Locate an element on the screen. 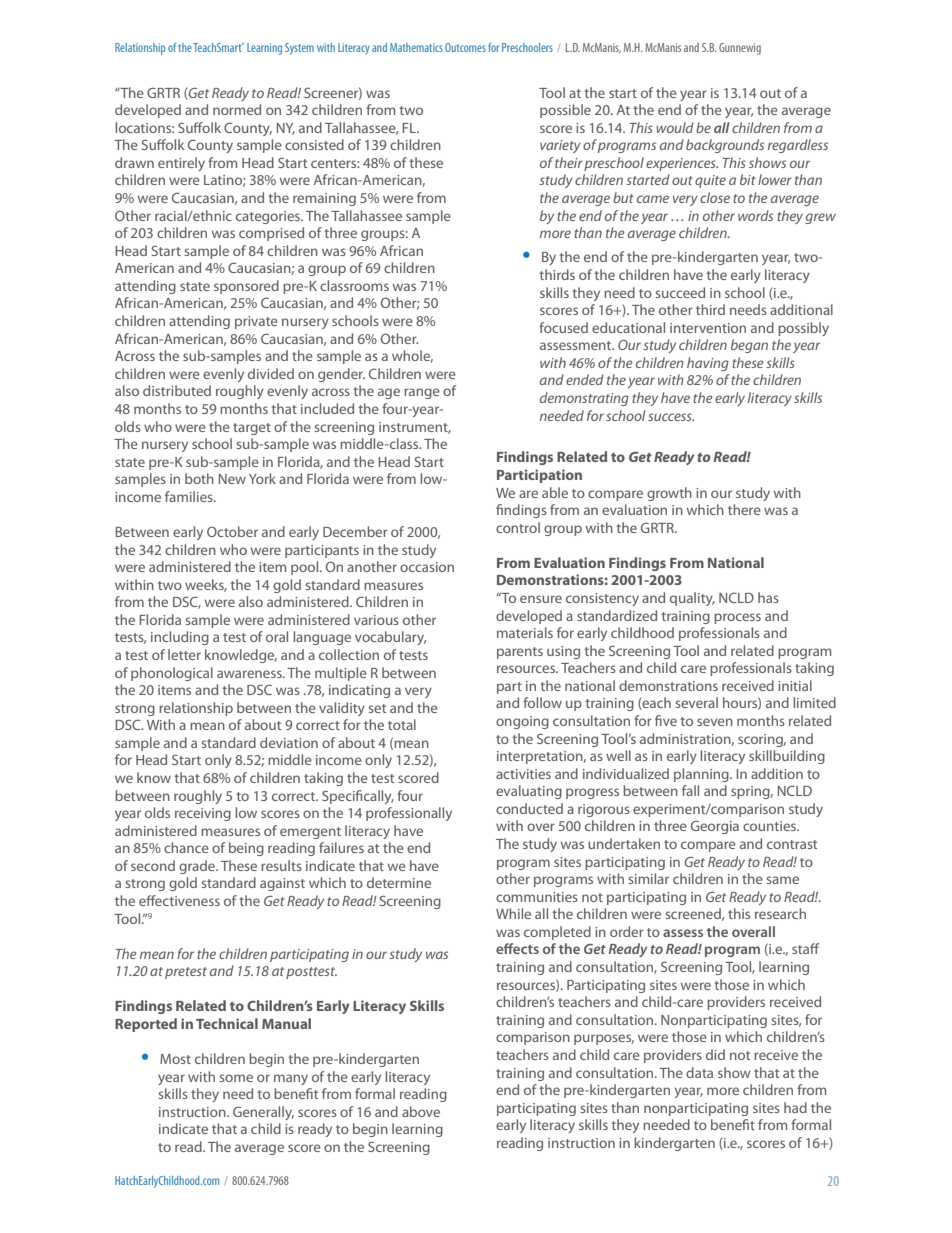  some is located at coordinates (236, 1078).
